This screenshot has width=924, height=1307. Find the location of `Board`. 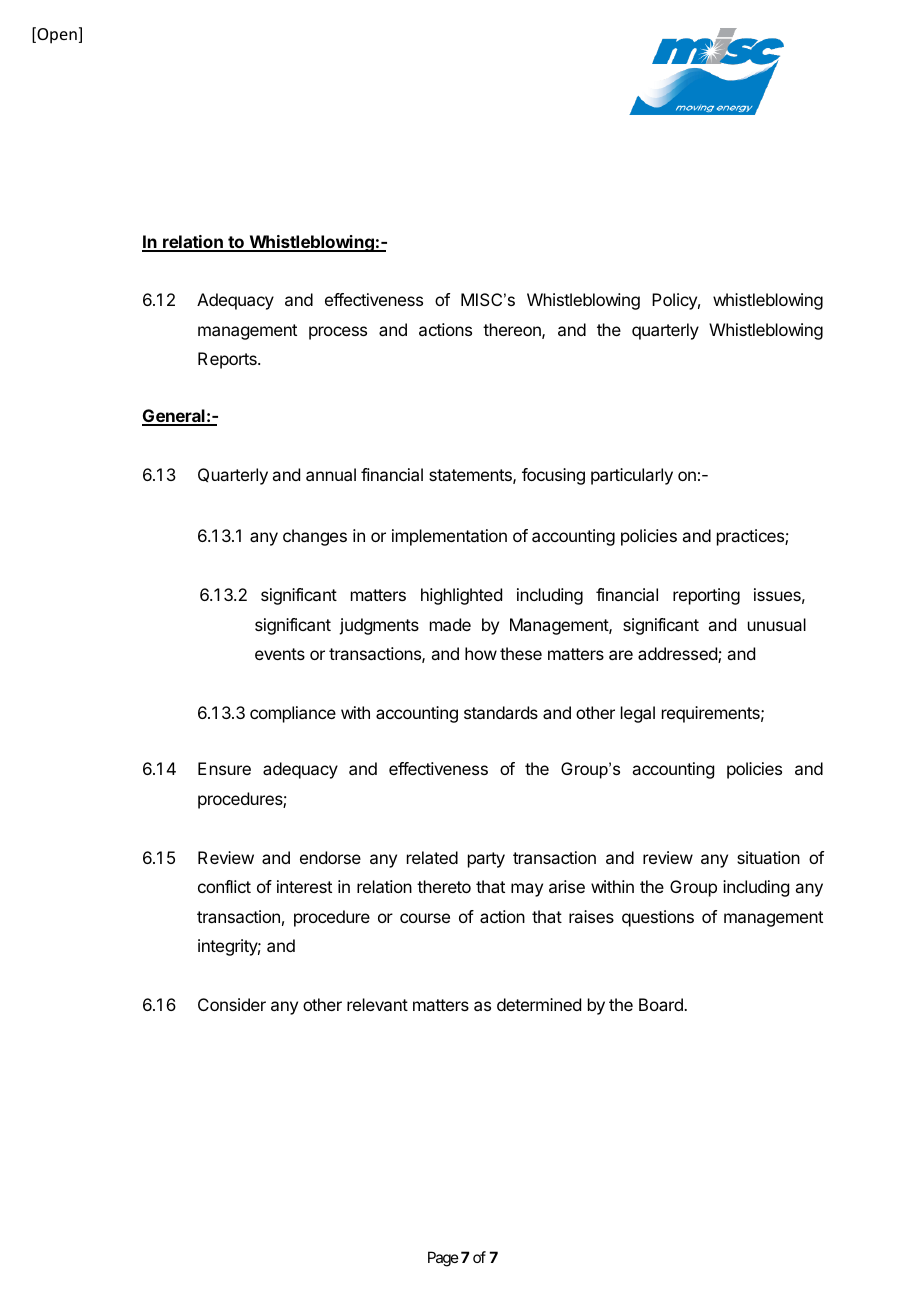

Board is located at coordinates (662, 1004).
